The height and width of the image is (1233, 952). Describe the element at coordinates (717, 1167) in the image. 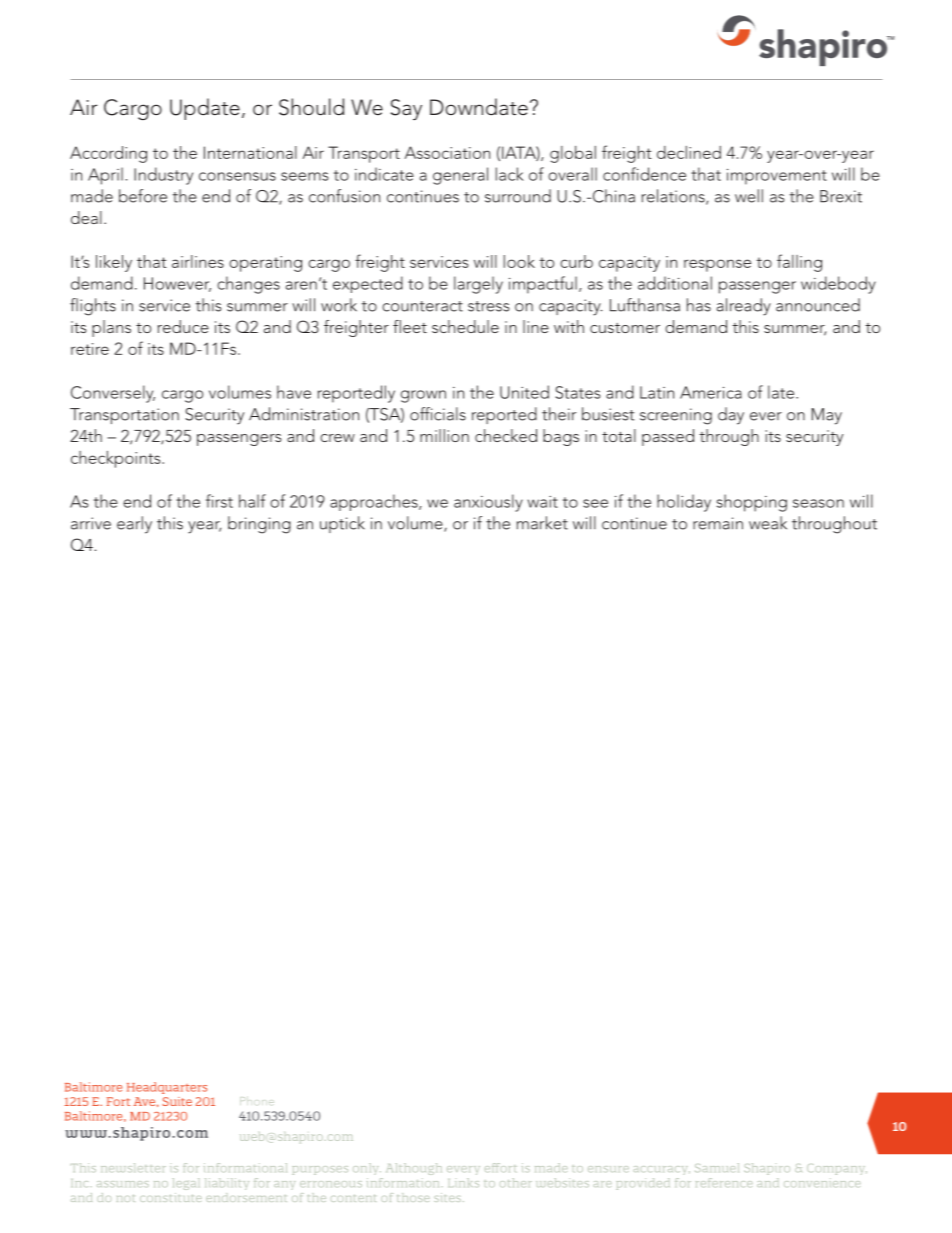

I see `Samuel` at that location.
